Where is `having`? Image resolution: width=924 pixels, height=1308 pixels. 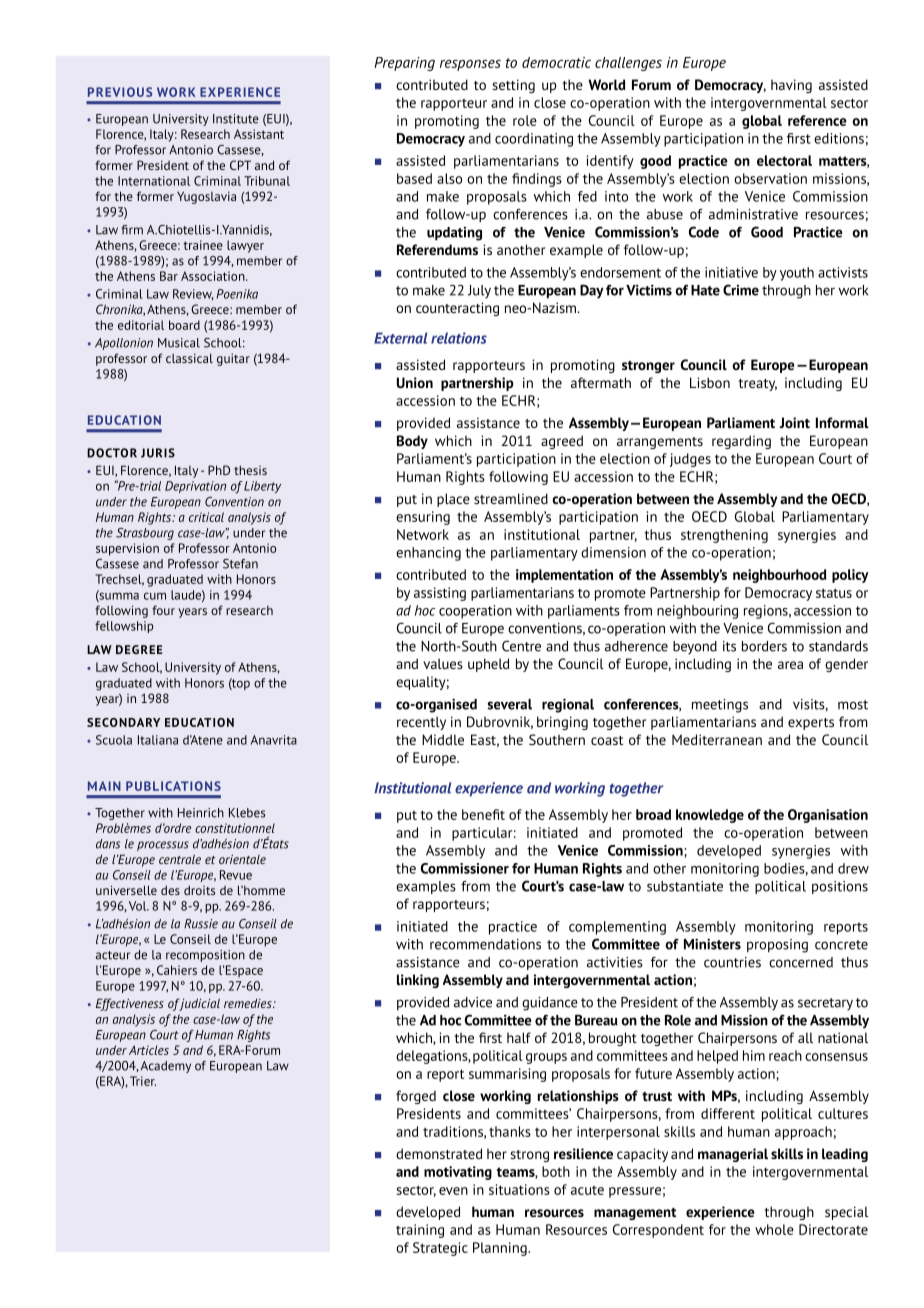
having is located at coordinates (791, 86).
